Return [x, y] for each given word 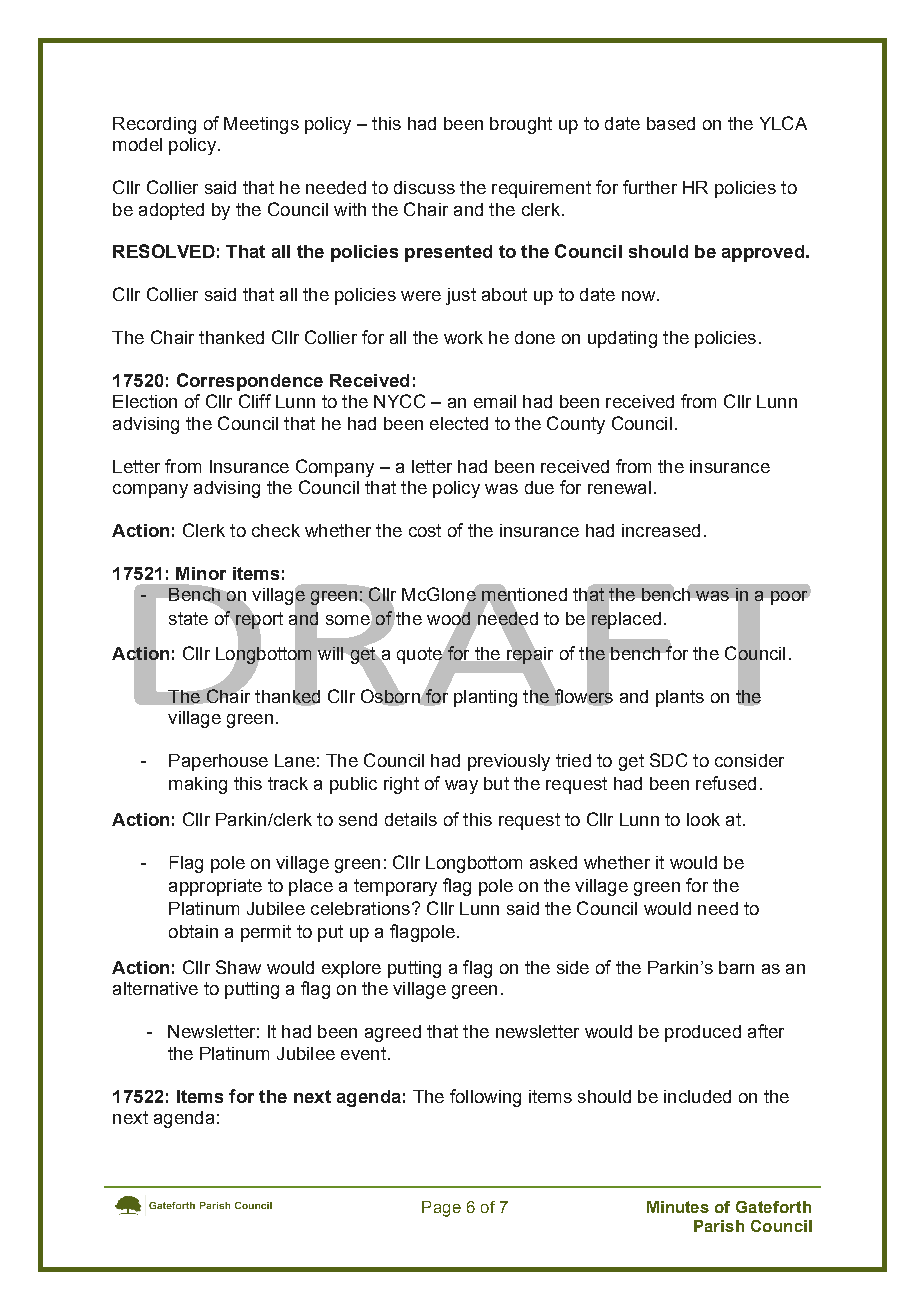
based [671, 123]
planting [485, 698]
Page [441, 1209]
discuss [424, 187]
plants [680, 698]
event [363, 1053]
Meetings [261, 125]
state [188, 618]
